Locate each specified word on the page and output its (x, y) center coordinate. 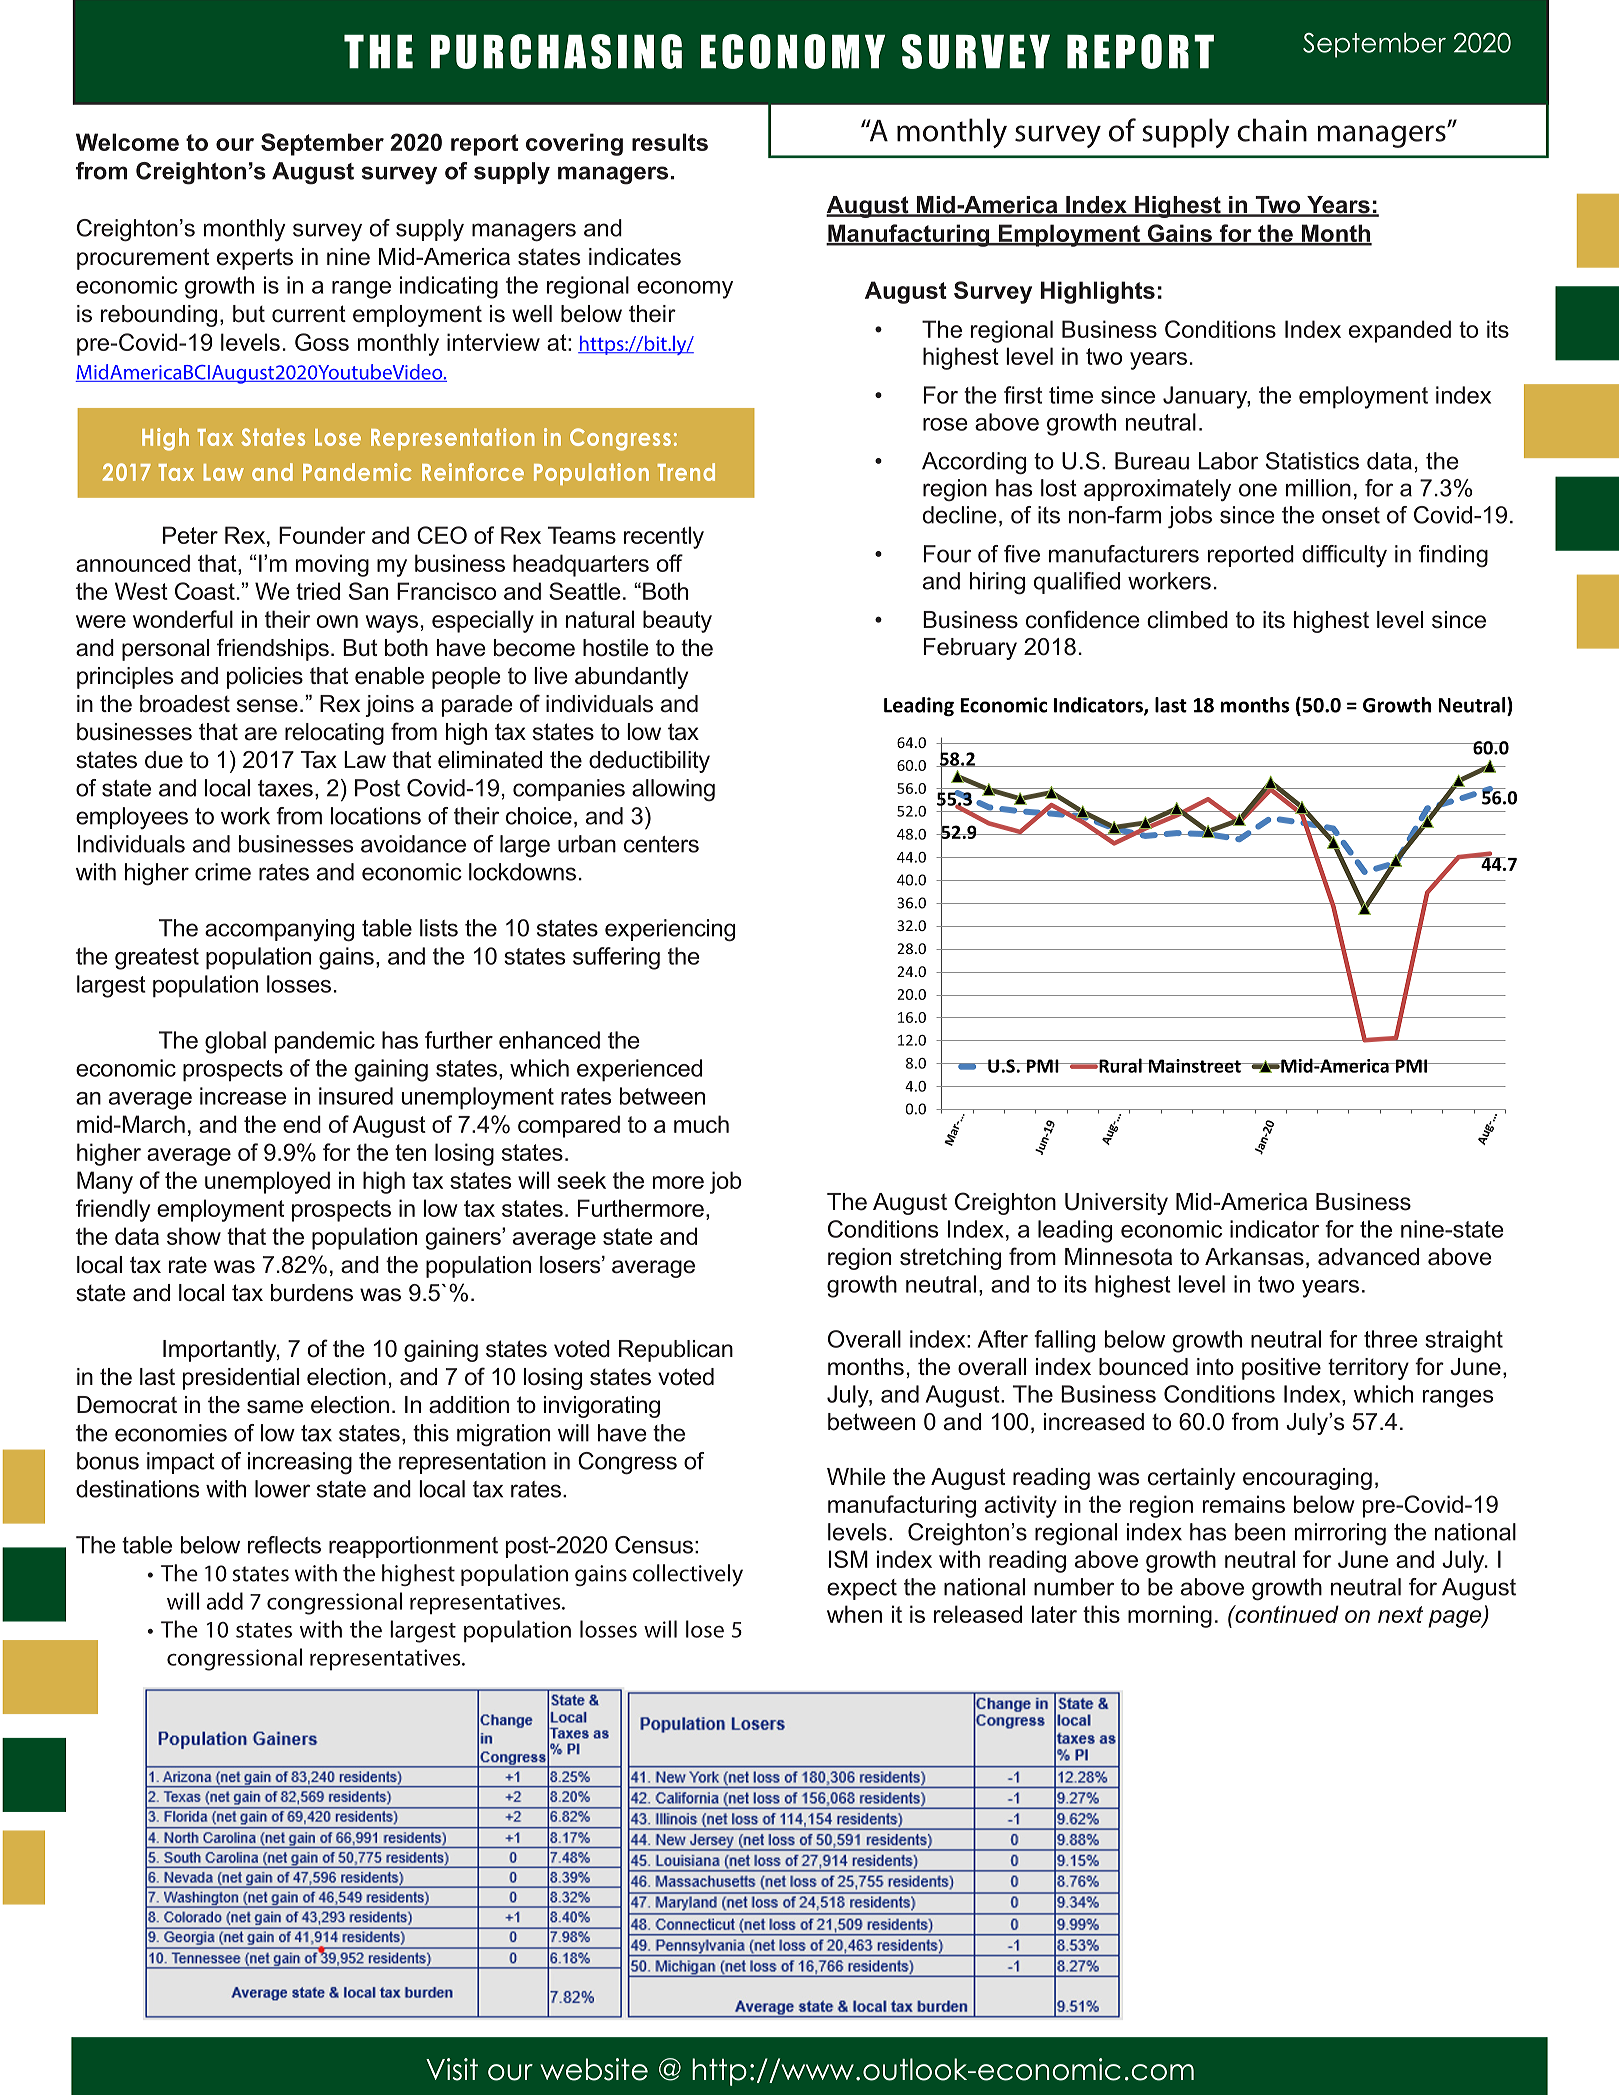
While (856, 1477)
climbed (1187, 620)
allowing (673, 790)
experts (255, 259)
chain (1272, 130)
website (594, 2069)
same (275, 1407)
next (1400, 1614)
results (670, 142)
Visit (452, 2069)
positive (1281, 1369)
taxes (285, 788)
